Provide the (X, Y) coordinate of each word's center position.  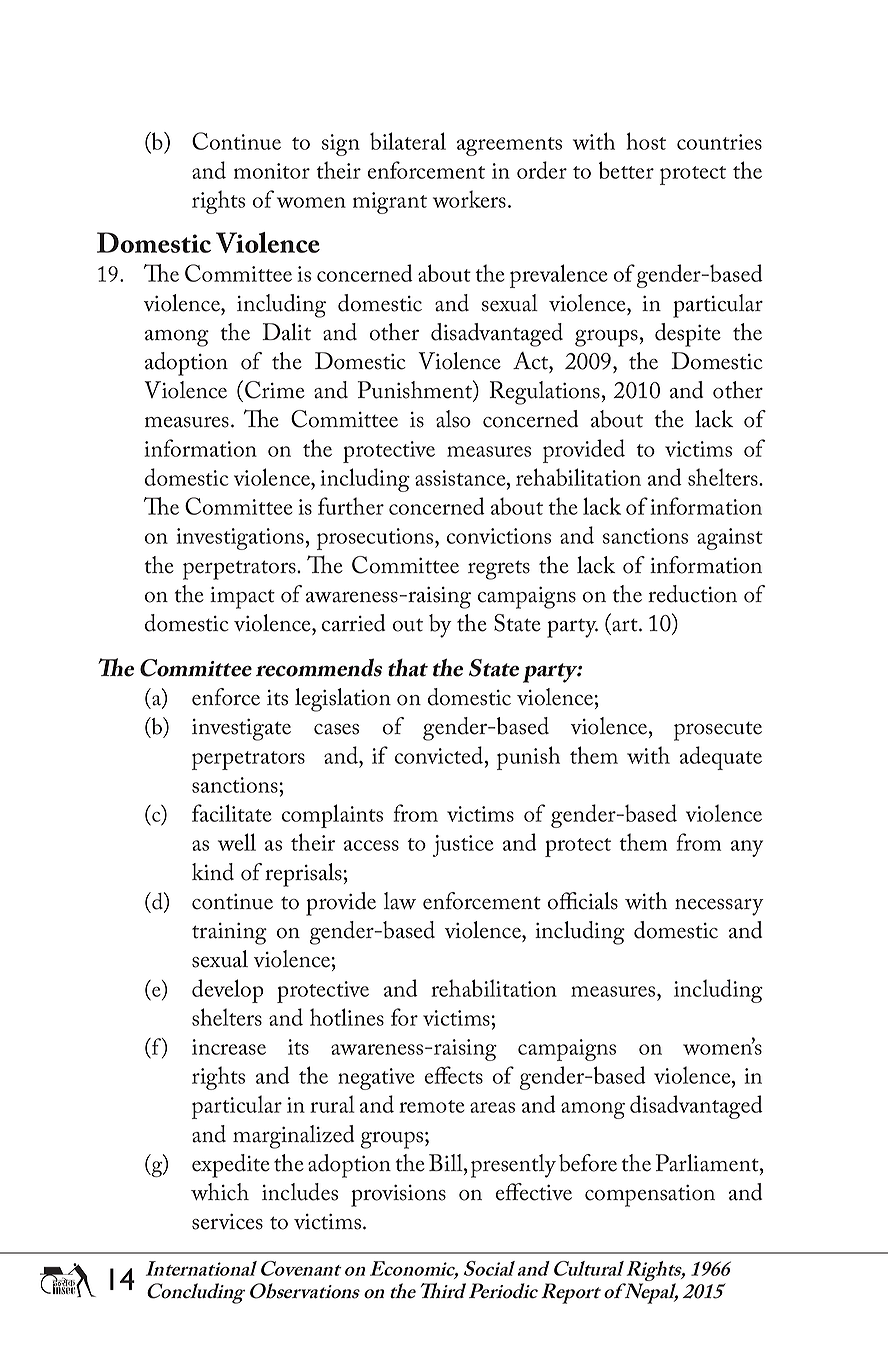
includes (300, 1192)
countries (719, 142)
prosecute (718, 731)
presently (513, 1166)
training (229, 934)
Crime (275, 390)
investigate (241, 730)
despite (688, 335)
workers (469, 199)
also (453, 419)
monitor (272, 171)
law (400, 901)
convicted (440, 755)
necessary (719, 907)
